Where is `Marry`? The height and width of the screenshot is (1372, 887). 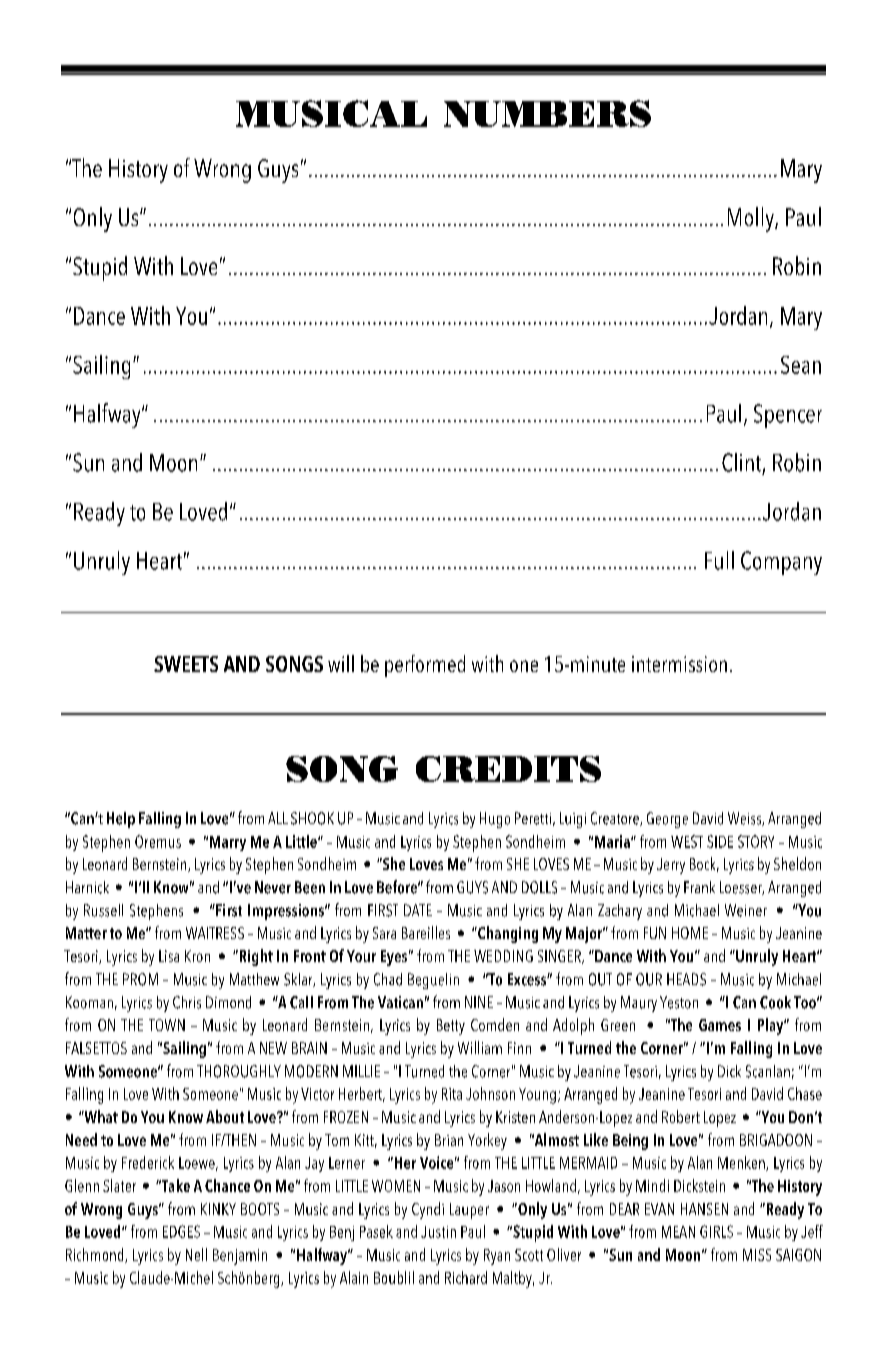 Marry is located at coordinates (228, 843).
